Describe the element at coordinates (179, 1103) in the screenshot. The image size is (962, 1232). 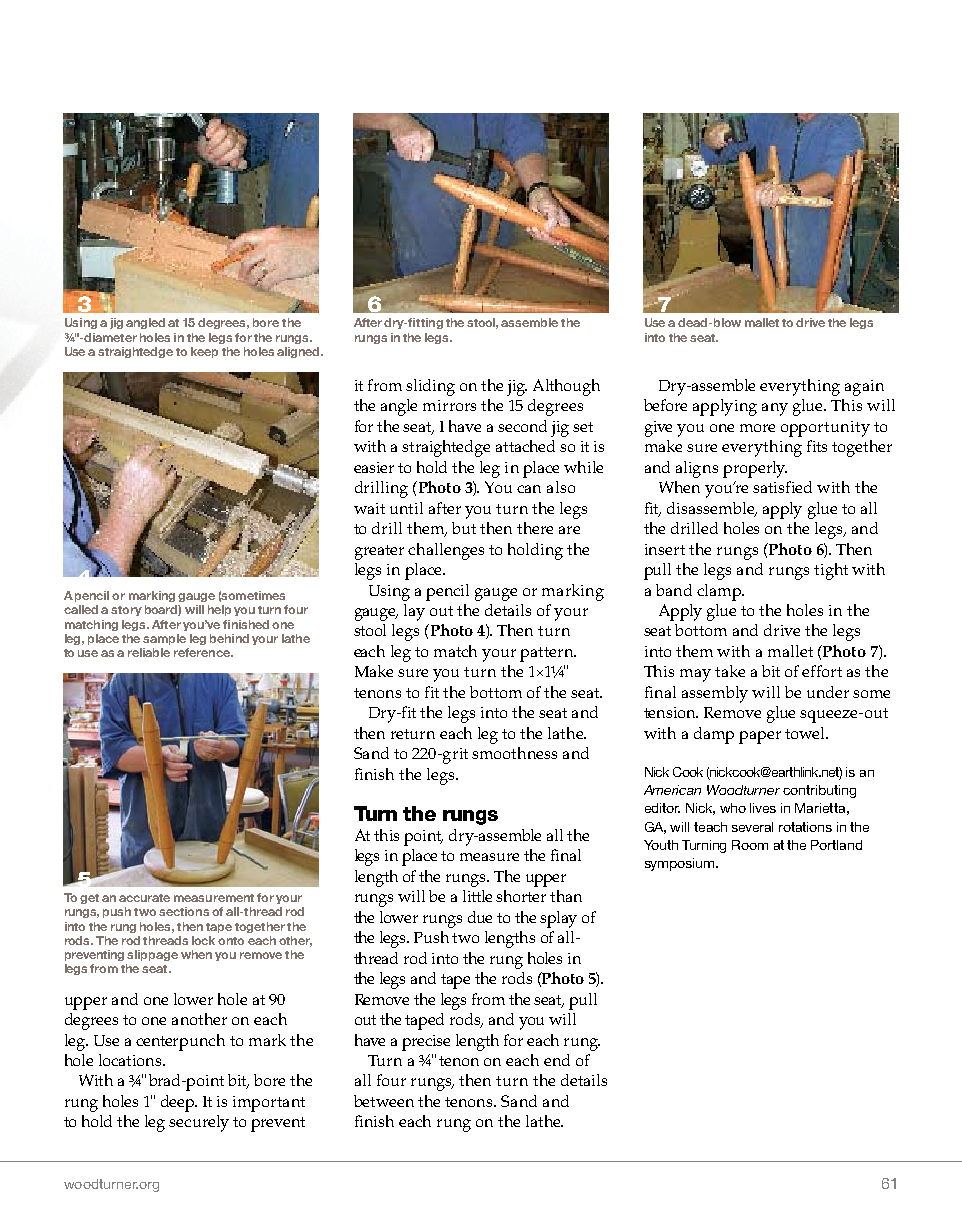
I see `deep` at that location.
